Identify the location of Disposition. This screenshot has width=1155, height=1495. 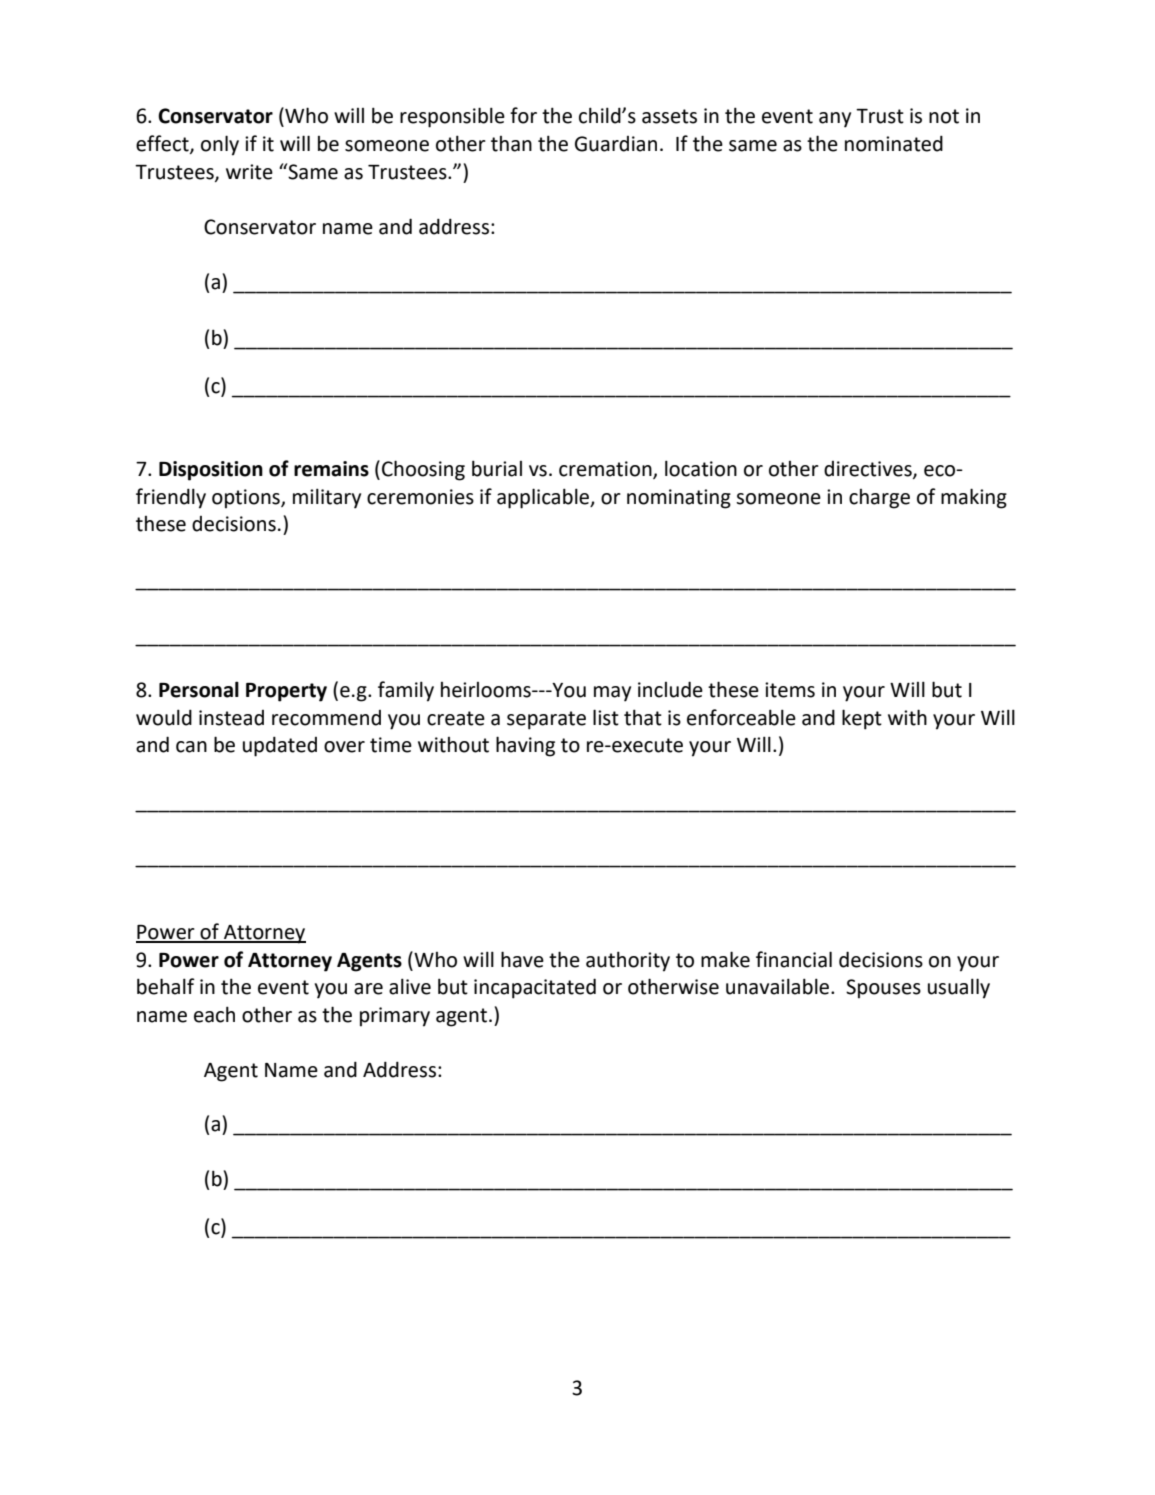
(211, 471).
